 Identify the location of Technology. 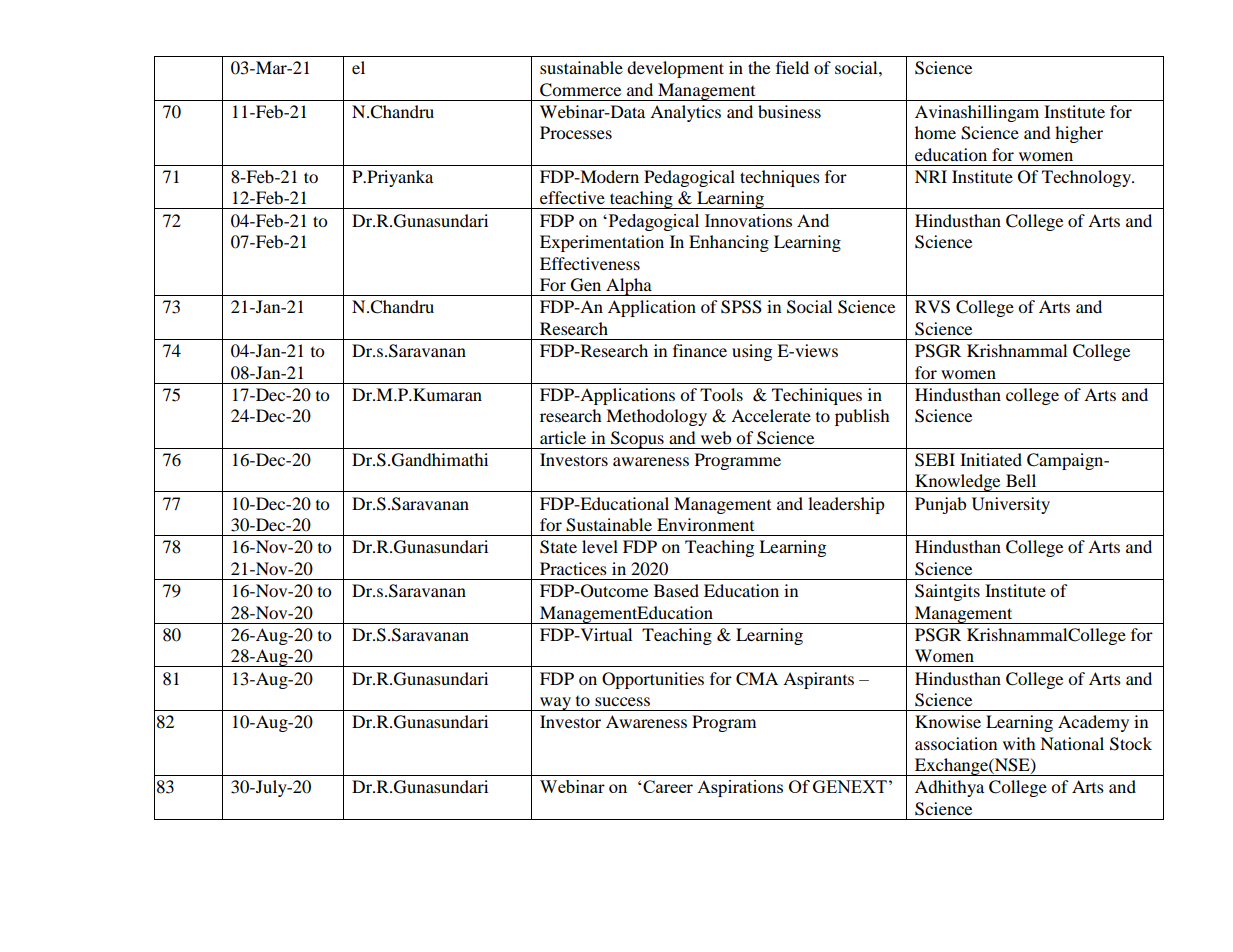
(1087, 178).
